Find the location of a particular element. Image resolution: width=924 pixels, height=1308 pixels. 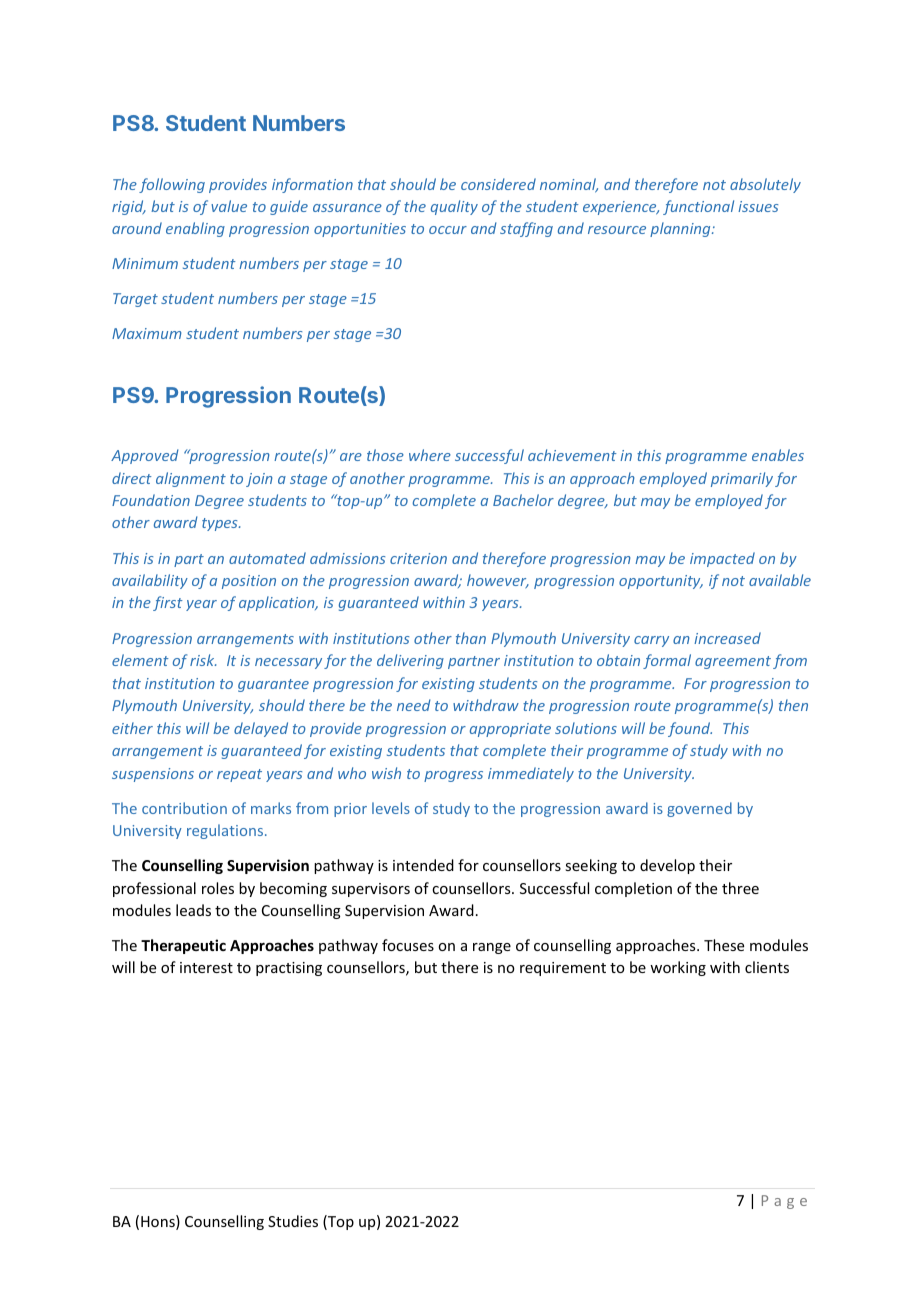

impacted is located at coordinates (722, 559).
